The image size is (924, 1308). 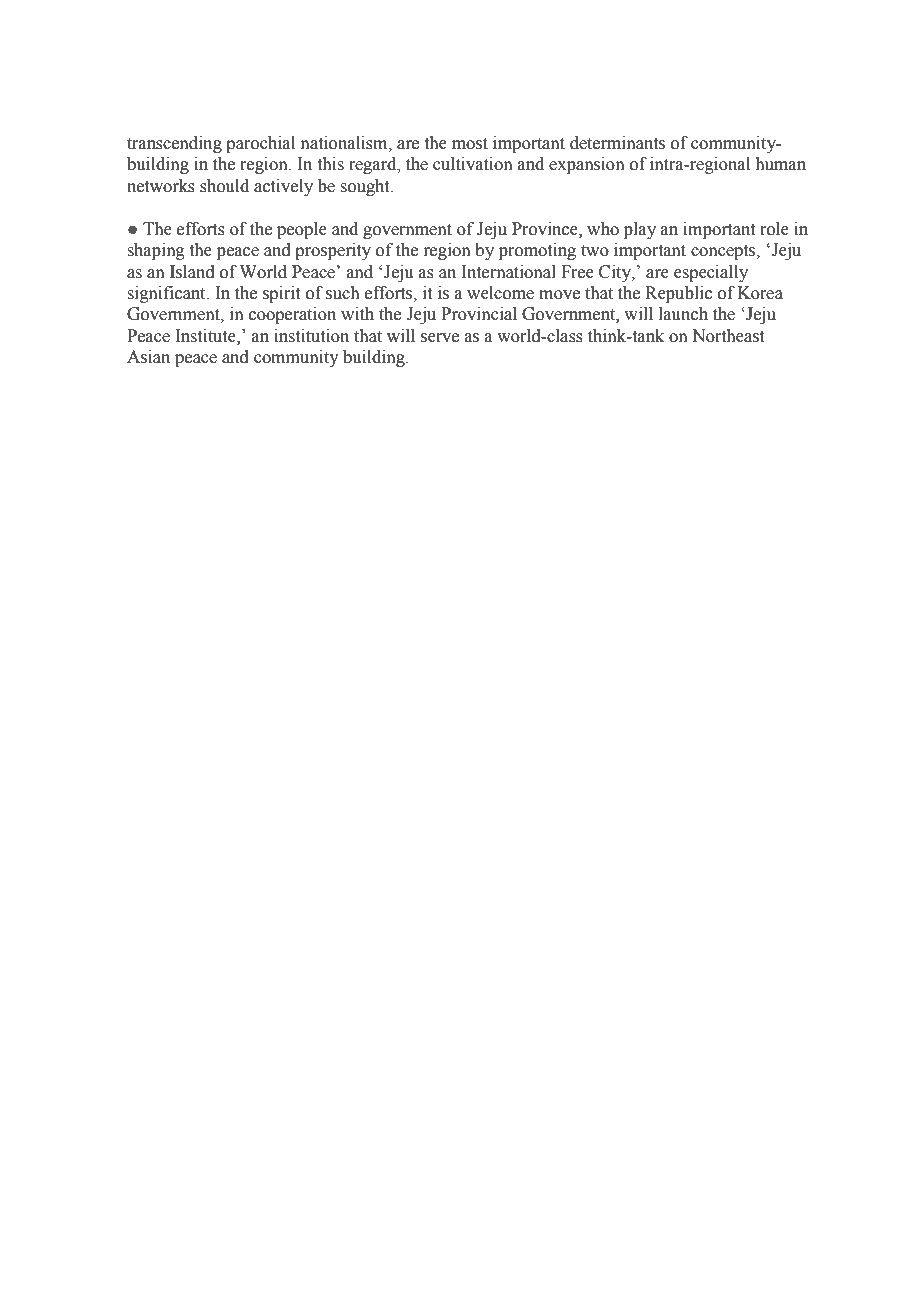 I want to click on Asian, so click(x=148, y=357).
